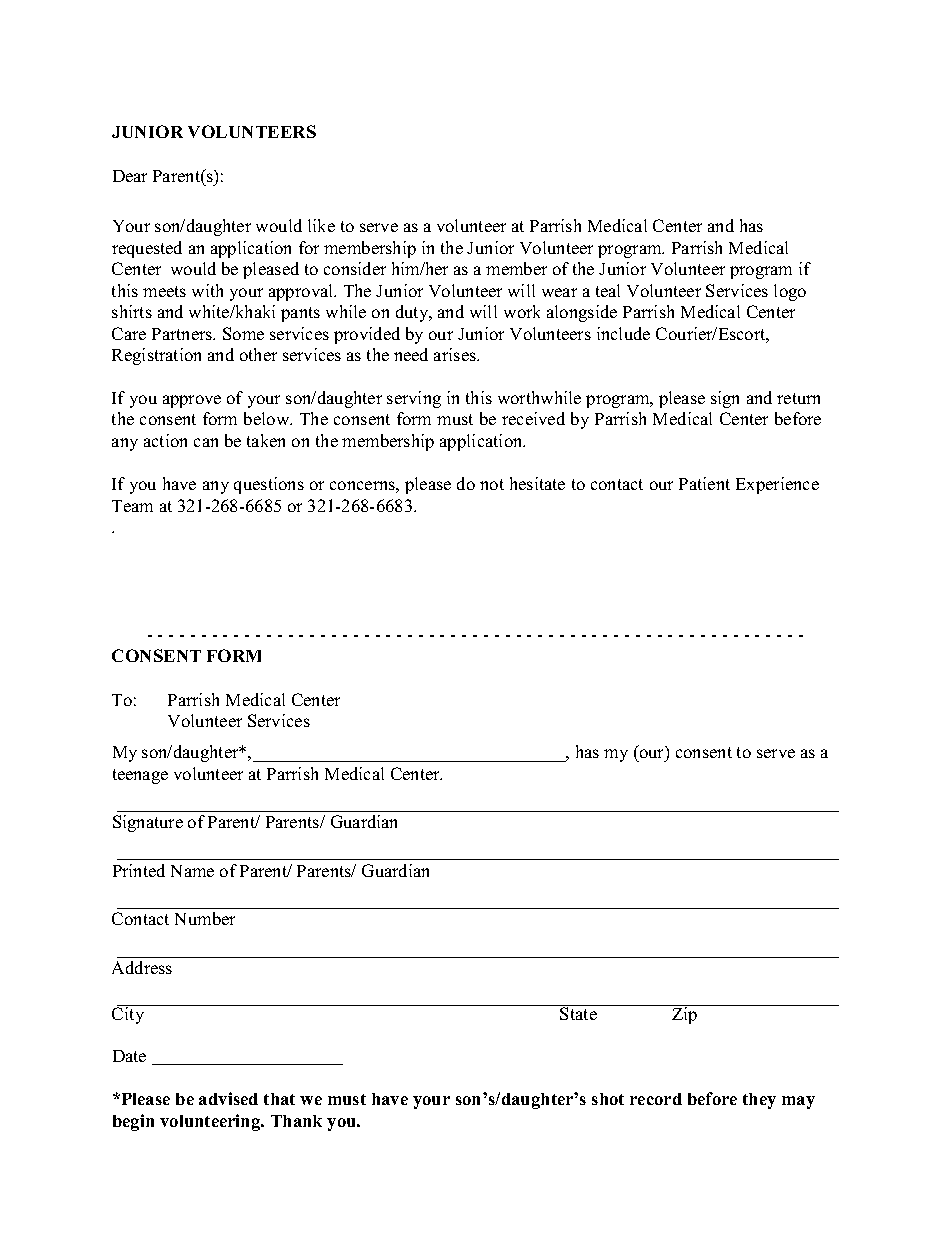 The width and height of the image is (952, 1233). Describe the element at coordinates (492, 484) in the image. I see `not` at that location.
